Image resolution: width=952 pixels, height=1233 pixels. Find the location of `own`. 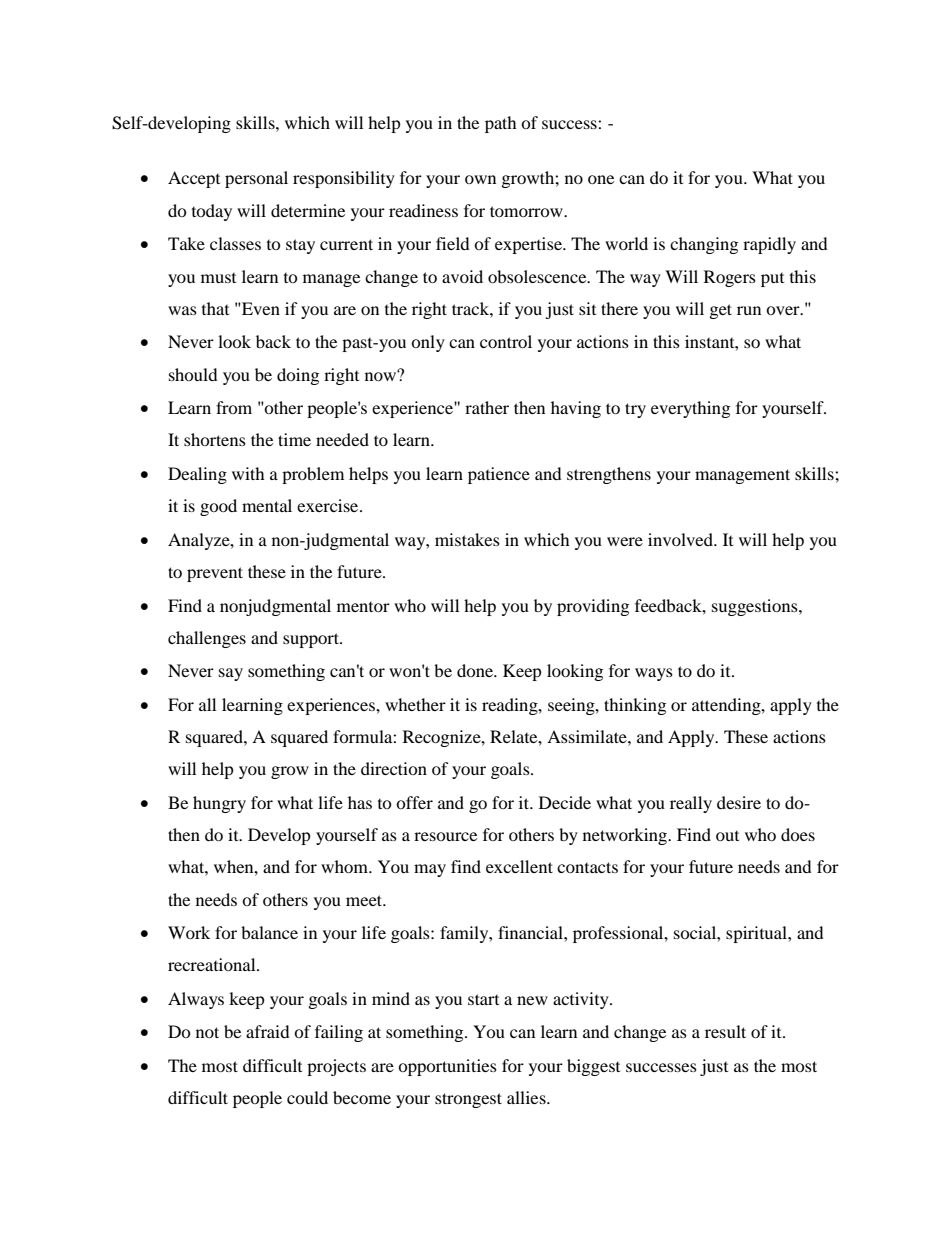

own is located at coordinates (480, 179).
